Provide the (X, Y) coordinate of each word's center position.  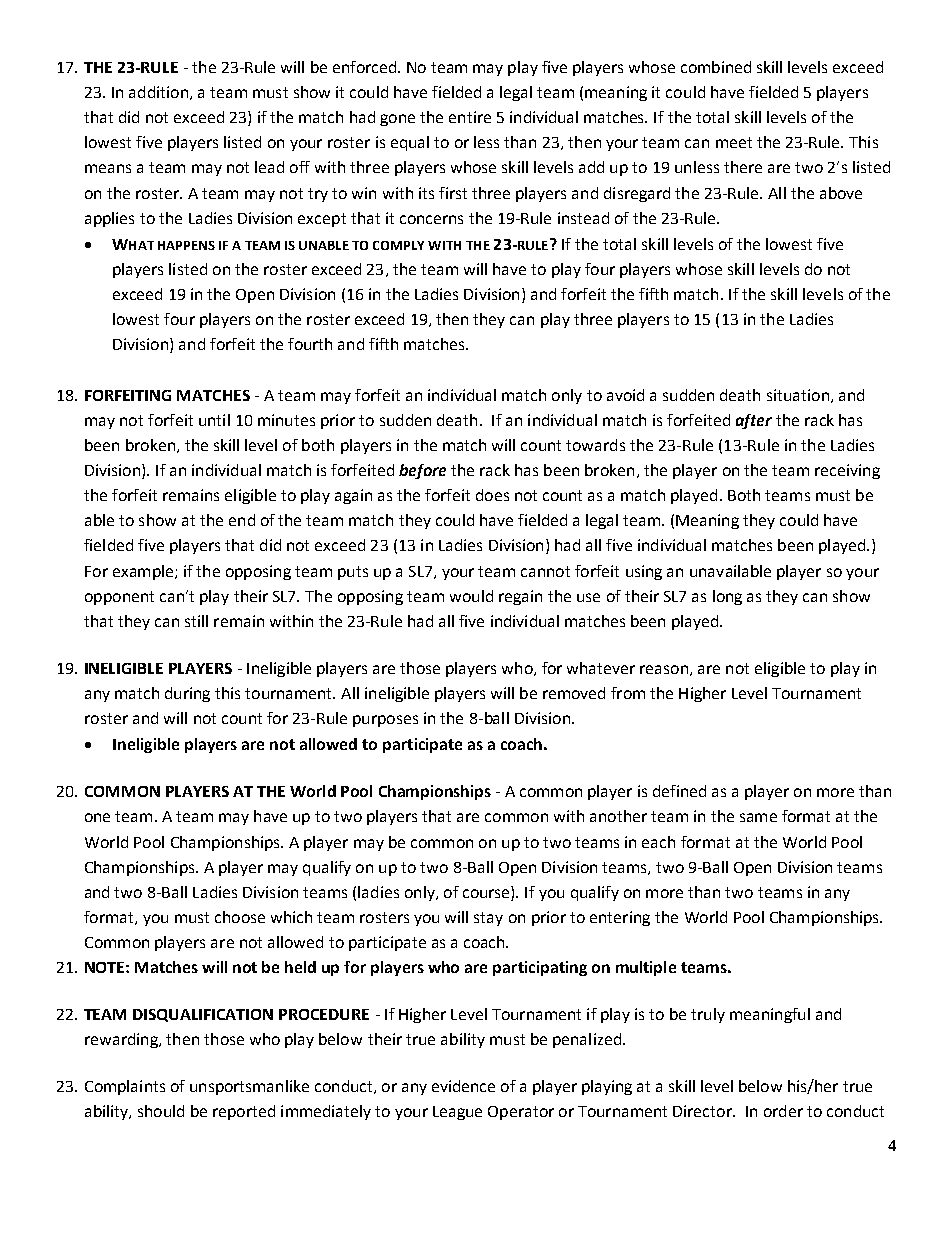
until (214, 420)
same (758, 817)
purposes (385, 721)
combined (716, 67)
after (754, 421)
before (422, 471)
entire (470, 117)
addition (158, 92)
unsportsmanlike (249, 1087)
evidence (463, 1086)
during (187, 694)
